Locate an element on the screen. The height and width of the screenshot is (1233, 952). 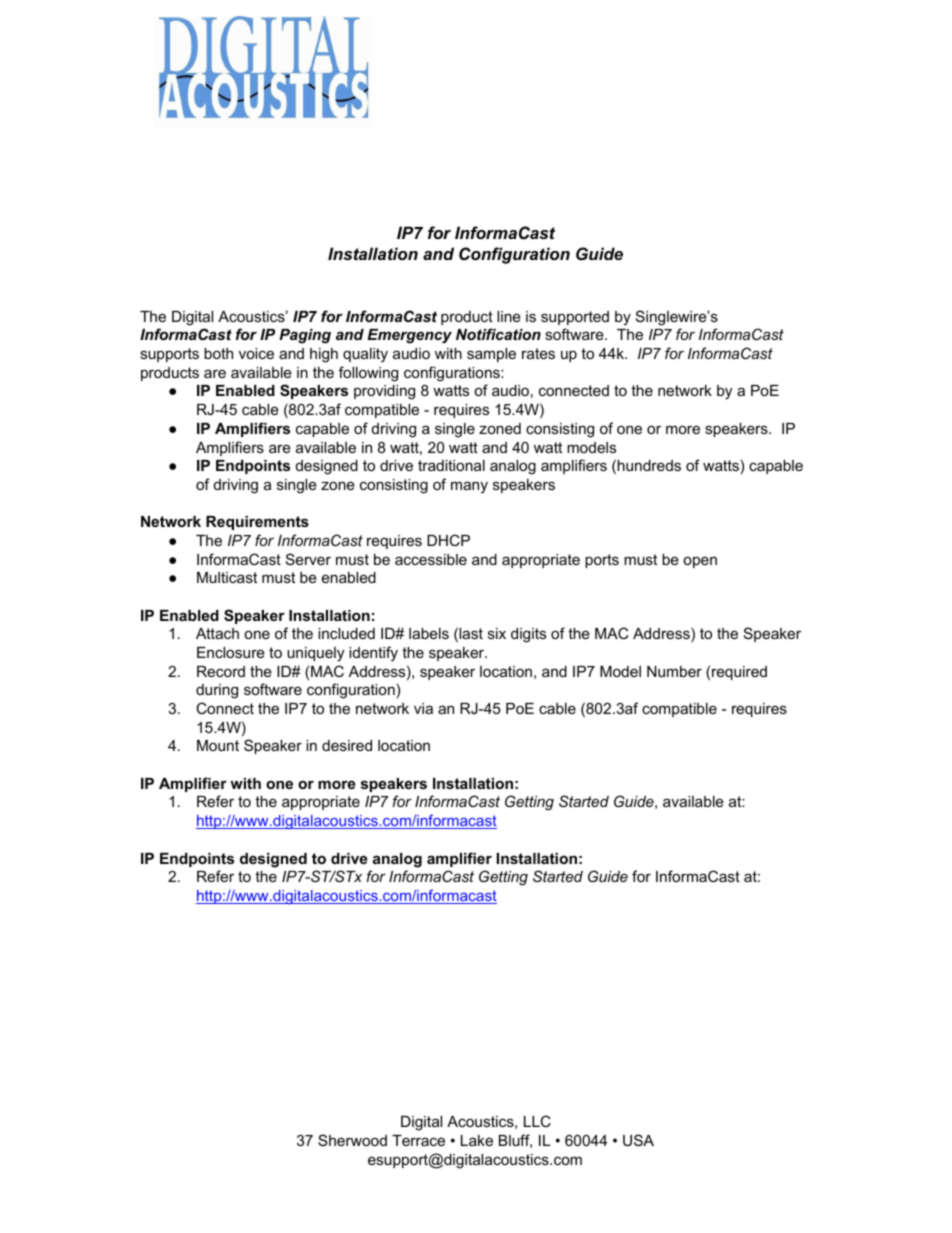
Mount is located at coordinates (218, 745).
